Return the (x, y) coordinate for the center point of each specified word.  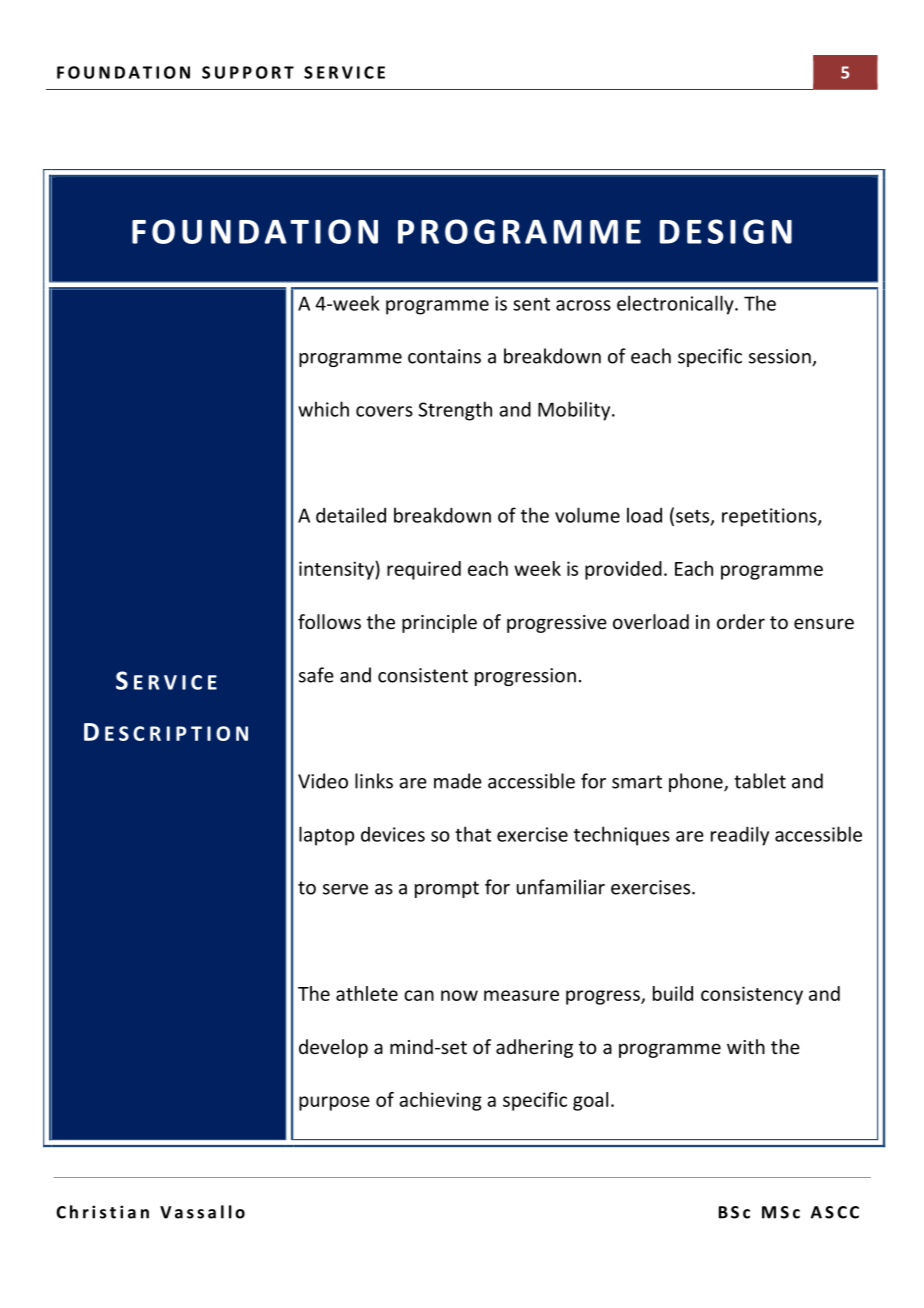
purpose (334, 1103)
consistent (423, 675)
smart (637, 782)
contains (444, 356)
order (741, 621)
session (781, 357)
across (583, 305)
